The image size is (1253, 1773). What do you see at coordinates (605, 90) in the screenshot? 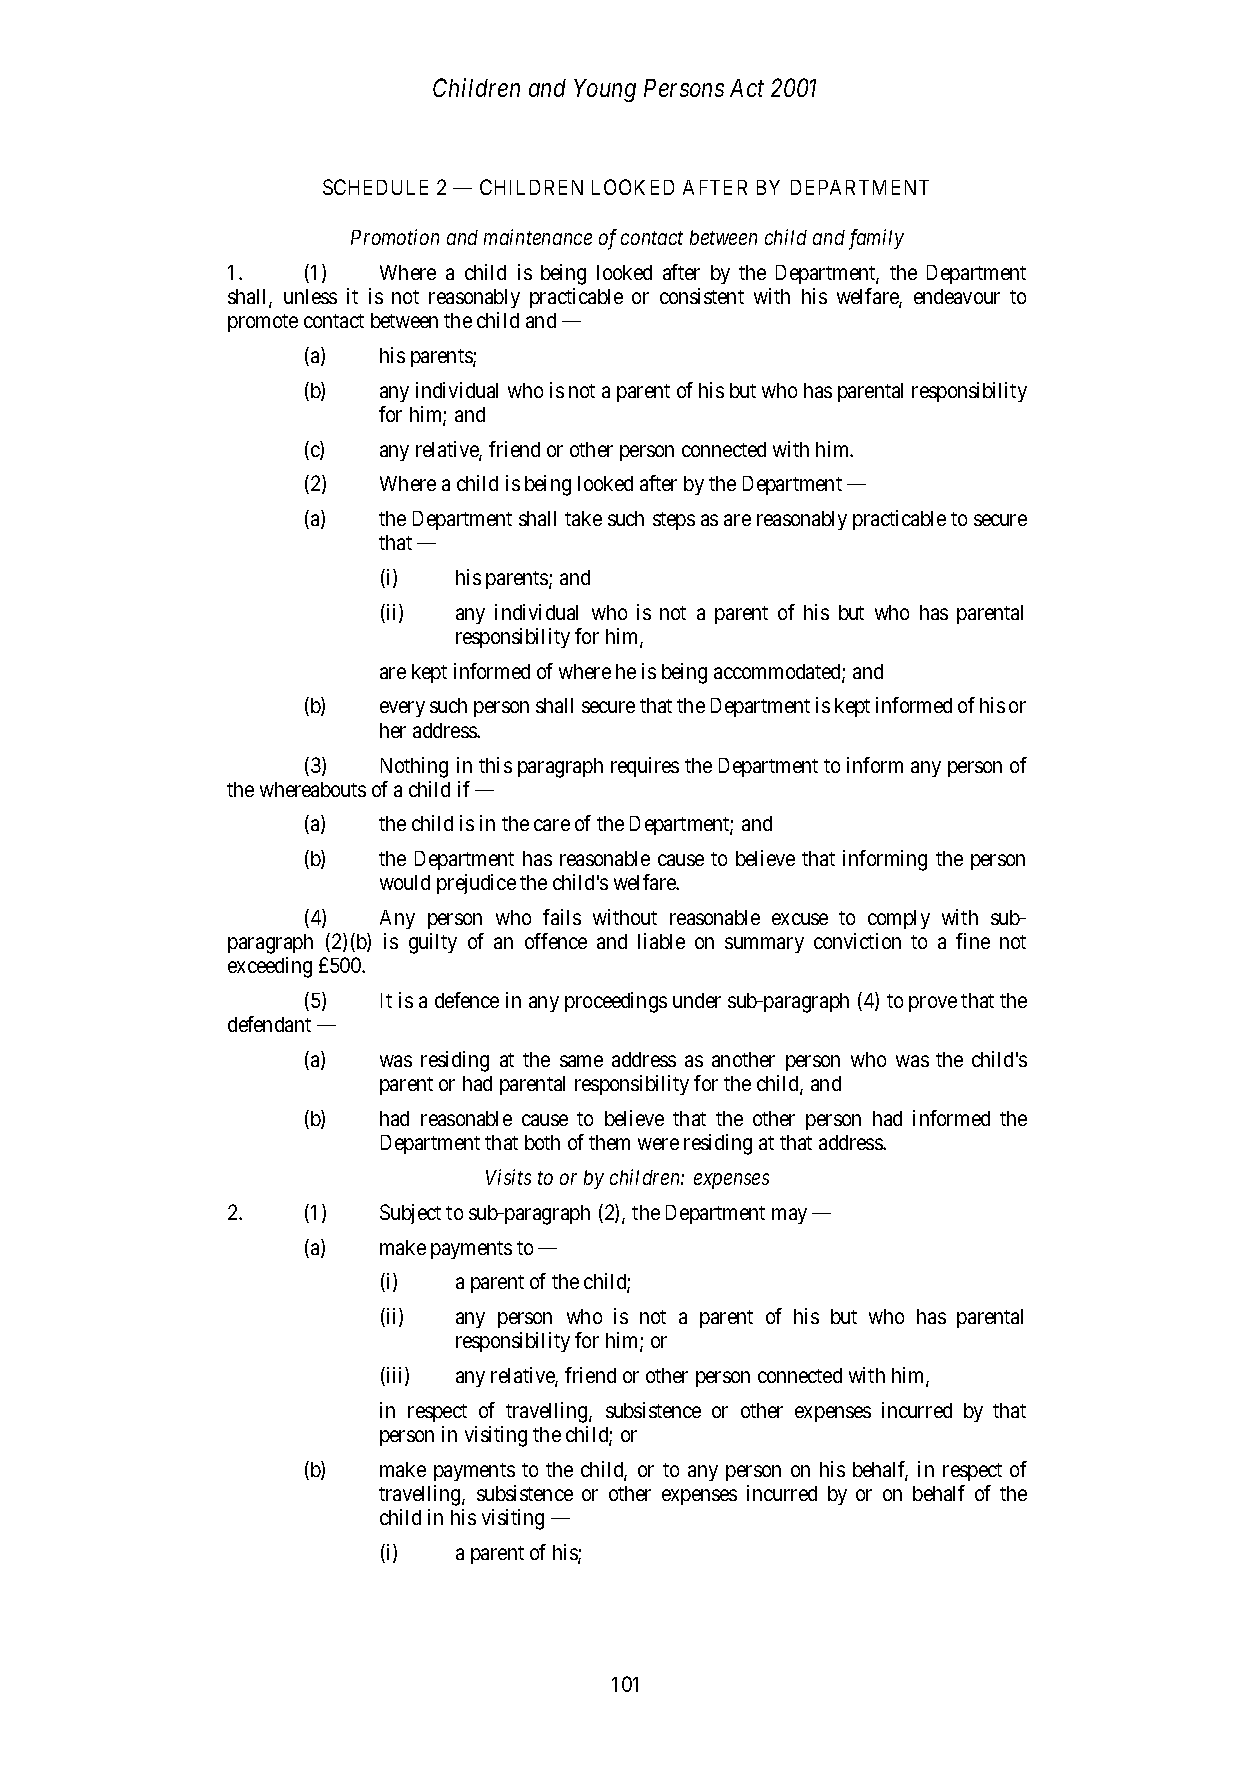
I see `Young` at bounding box center [605, 90].
